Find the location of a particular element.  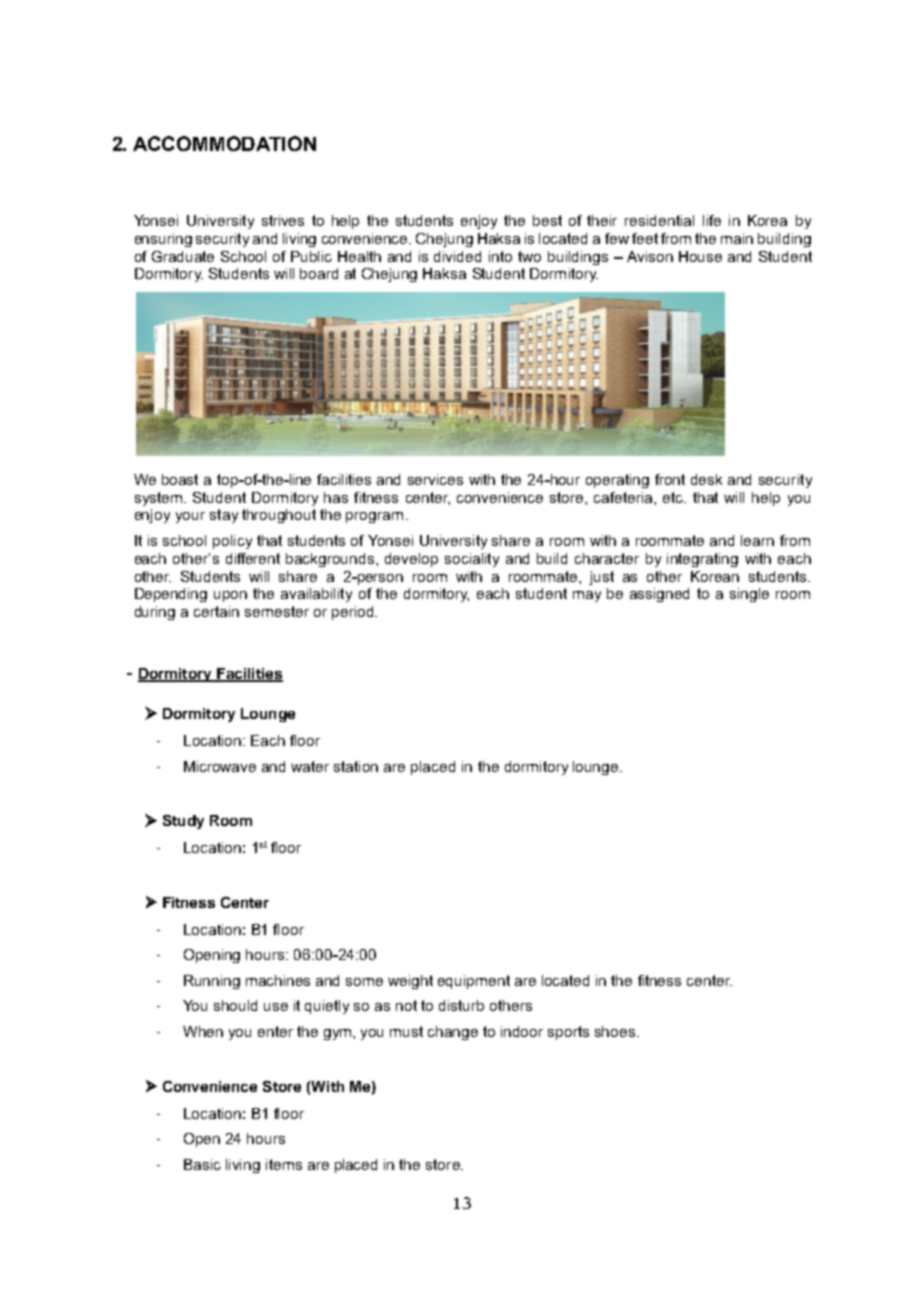

assigned is located at coordinates (659, 595).
